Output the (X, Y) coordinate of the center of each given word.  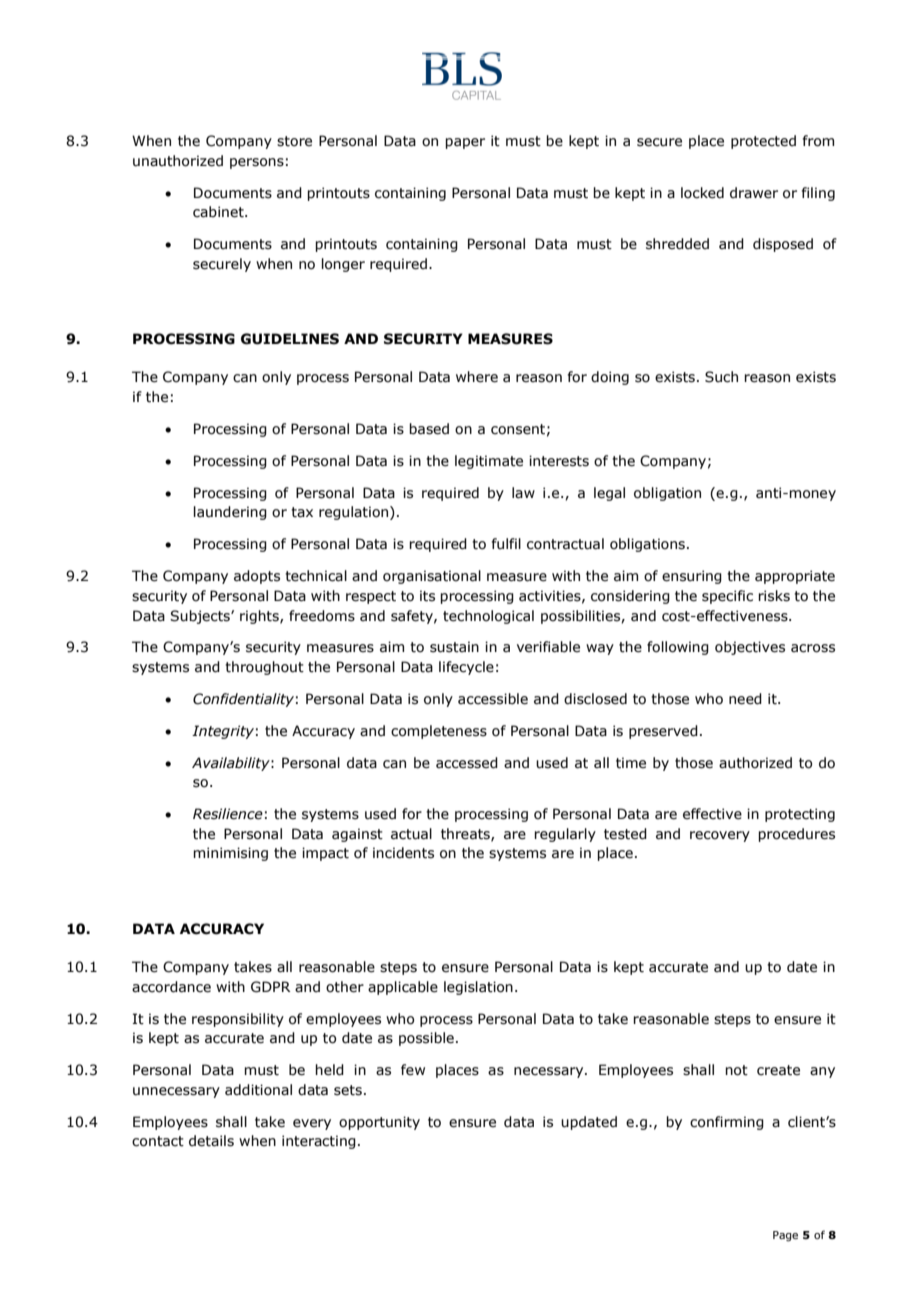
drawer (754, 193)
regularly (565, 835)
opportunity (379, 1123)
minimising (230, 854)
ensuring (692, 577)
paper (465, 143)
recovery (720, 836)
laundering (230, 513)
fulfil (506, 543)
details (211, 1141)
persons (257, 163)
